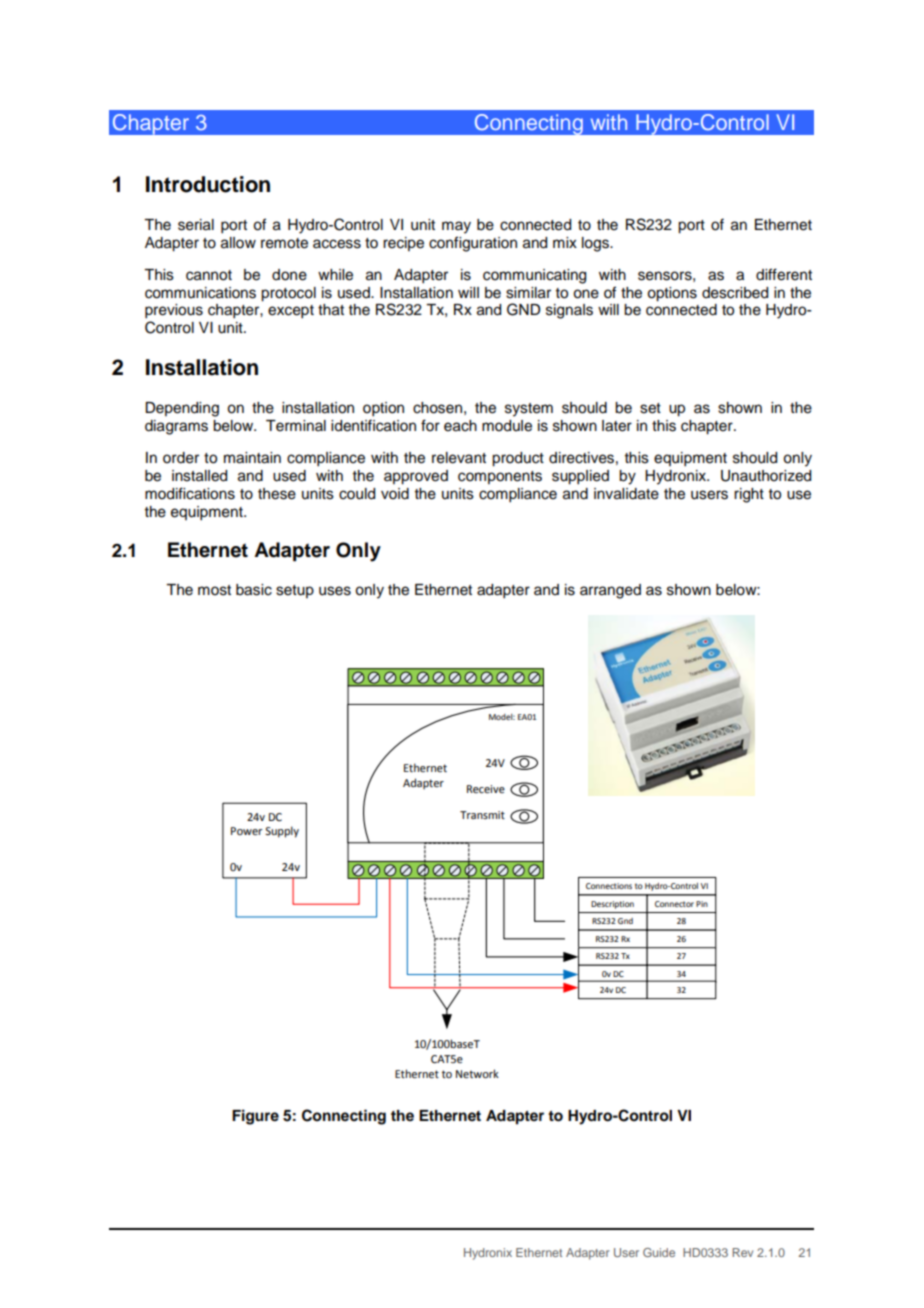 This page has width=924, height=1308. I want to click on Receive, so click(486, 789).
